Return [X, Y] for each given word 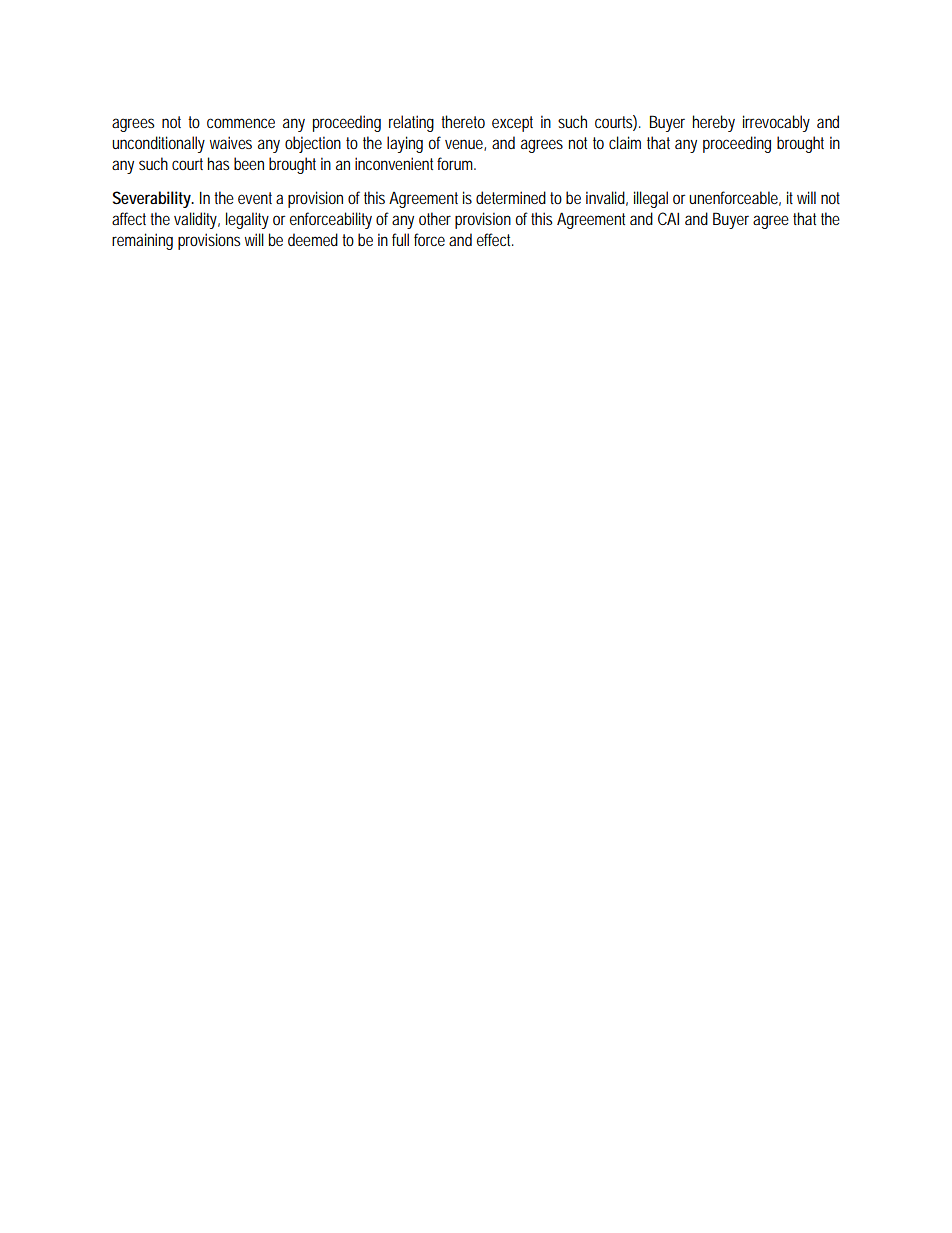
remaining [142, 241]
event [255, 198]
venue [465, 145]
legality [247, 220]
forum [456, 163]
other [435, 218]
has [218, 163]
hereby [714, 123]
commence [241, 123]
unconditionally [158, 144]
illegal [651, 199]
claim [625, 142]
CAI [668, 218]
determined [511, 197]
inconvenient [394, 163]
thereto [463, 121]
